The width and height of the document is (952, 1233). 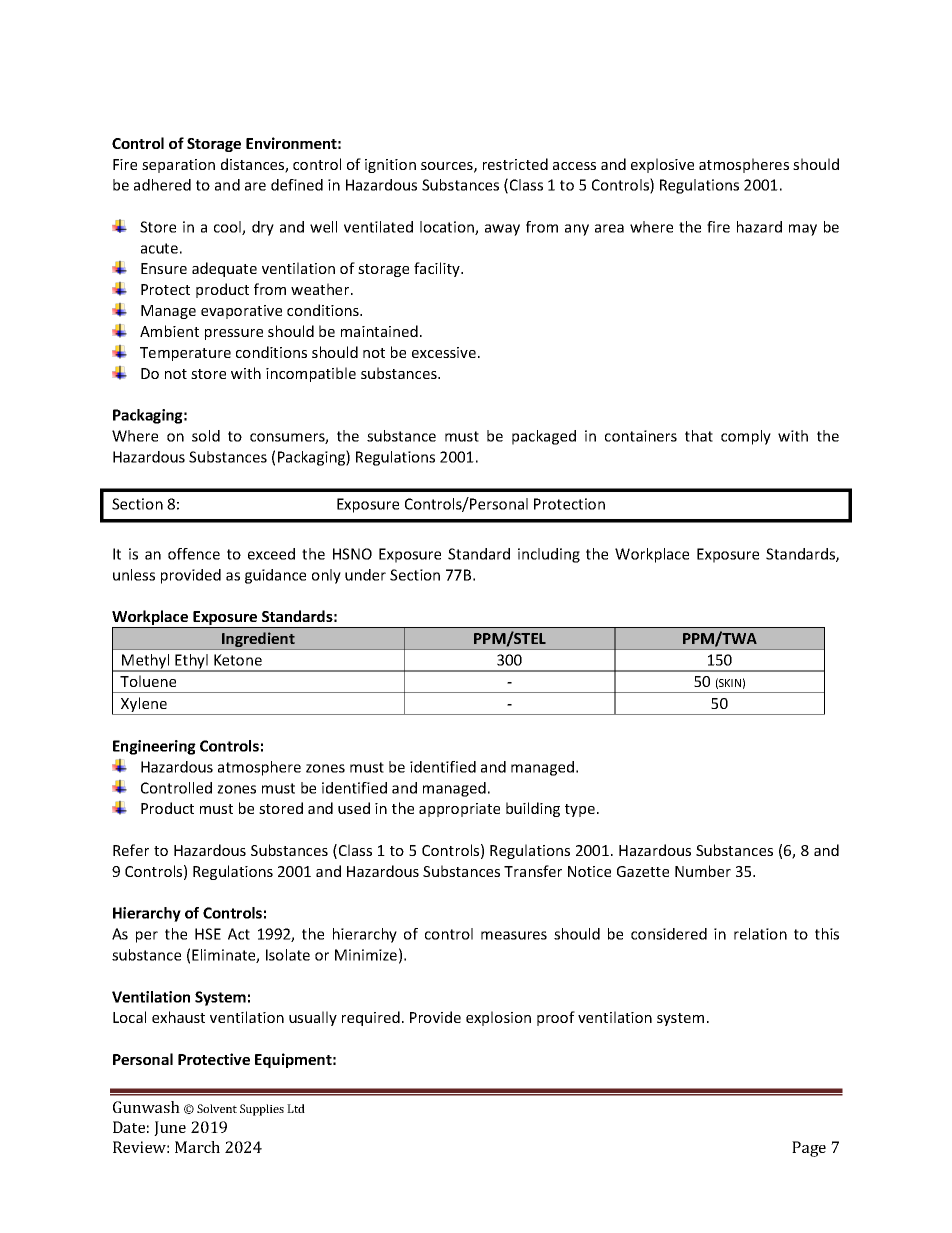 What do you see at coordinates (194, 554) in the document?
I see `offence` at bounding box center [194, 554].
